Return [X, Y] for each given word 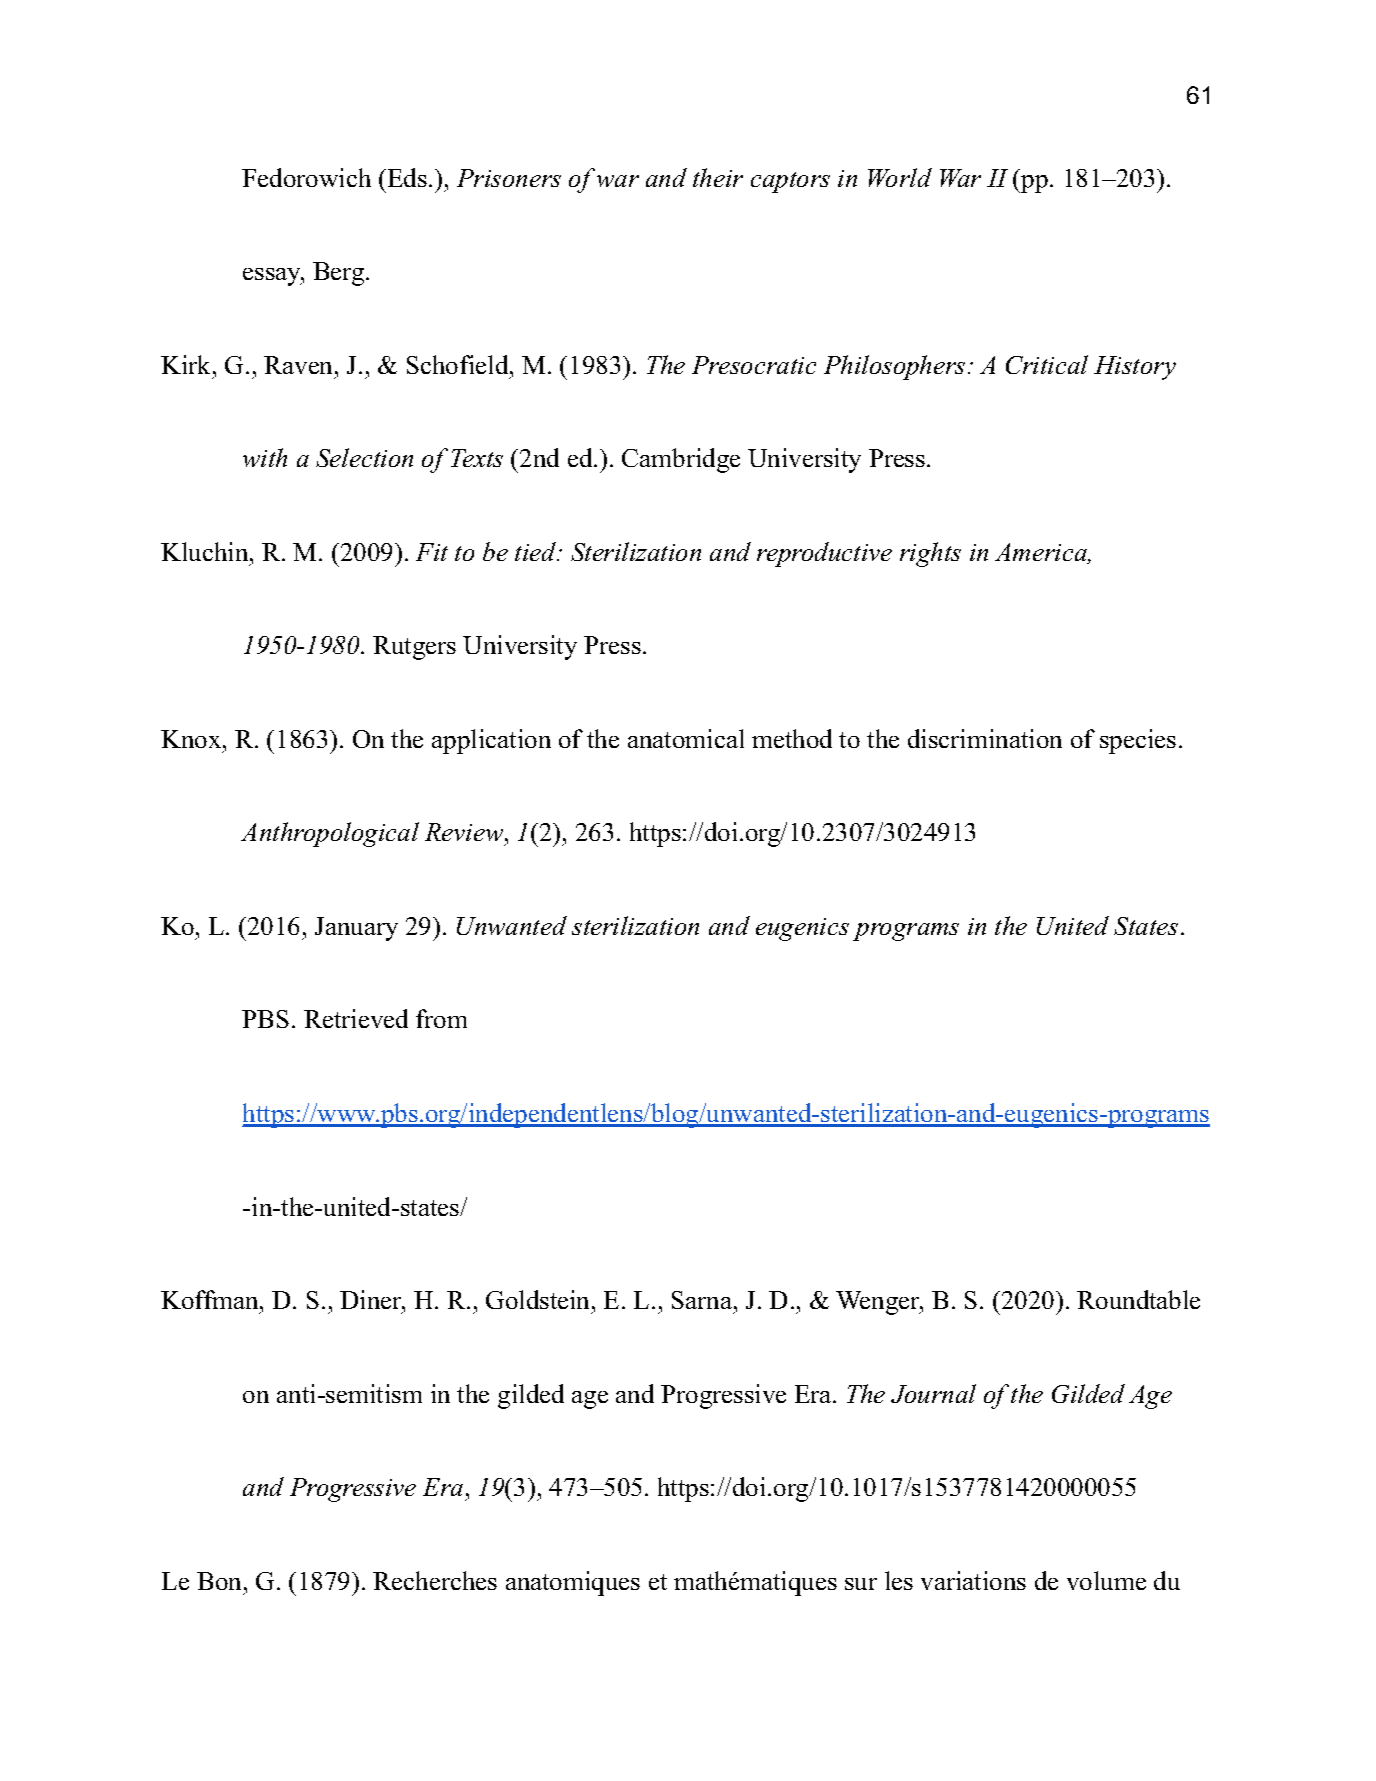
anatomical [686, 738]
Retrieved [356, 1018]
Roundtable [1138, 1299]
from [441, 1018]
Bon [219, 1581]
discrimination [985, 738]
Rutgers [414, 648]
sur [861, 1584]
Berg [340, 274]
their [718, 177]
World [900, 177]
